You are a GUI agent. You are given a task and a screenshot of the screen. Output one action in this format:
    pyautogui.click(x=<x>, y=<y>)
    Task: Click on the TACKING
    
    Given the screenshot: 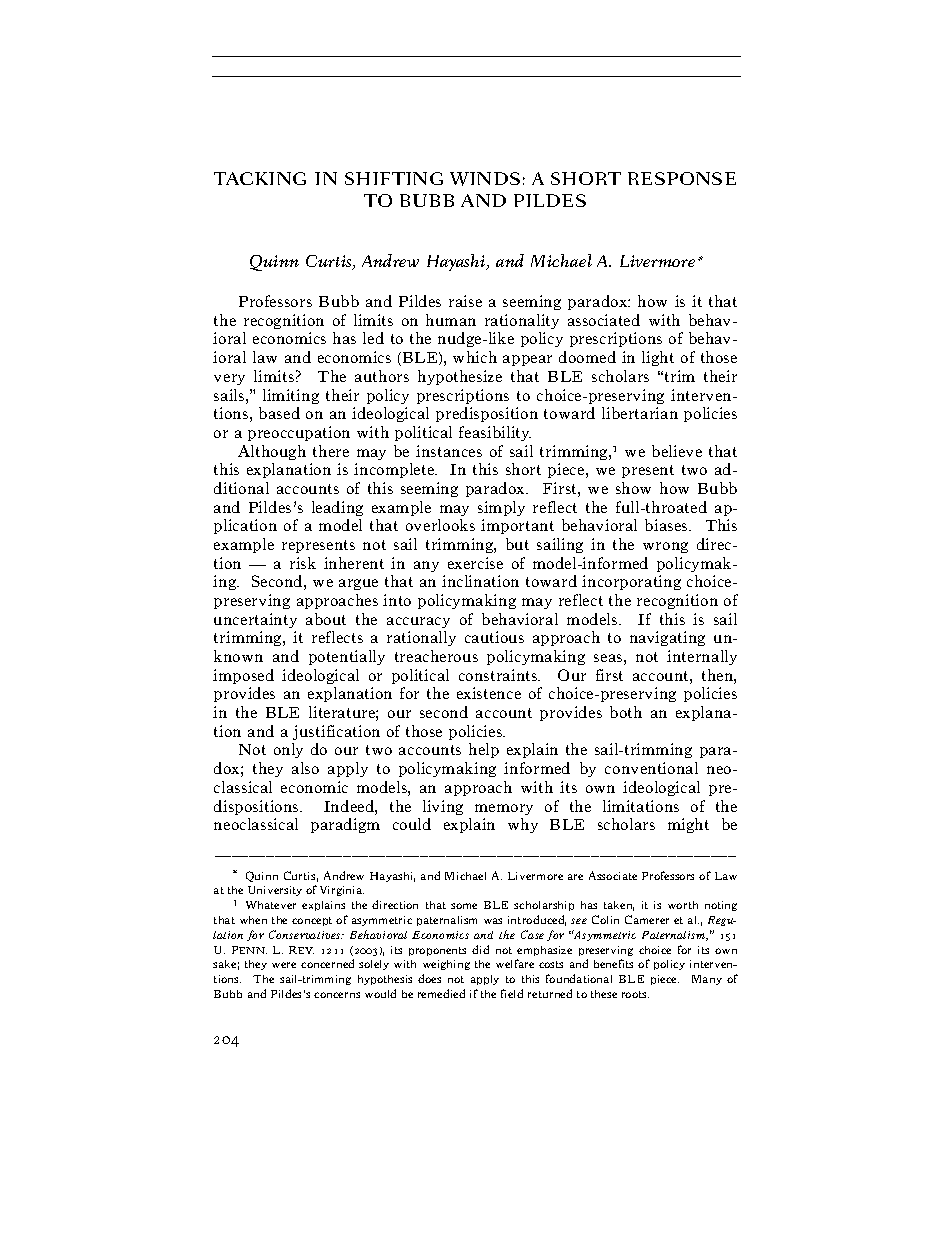 What is the action you would take?
    pyautogui.click(x=260, y=178)
